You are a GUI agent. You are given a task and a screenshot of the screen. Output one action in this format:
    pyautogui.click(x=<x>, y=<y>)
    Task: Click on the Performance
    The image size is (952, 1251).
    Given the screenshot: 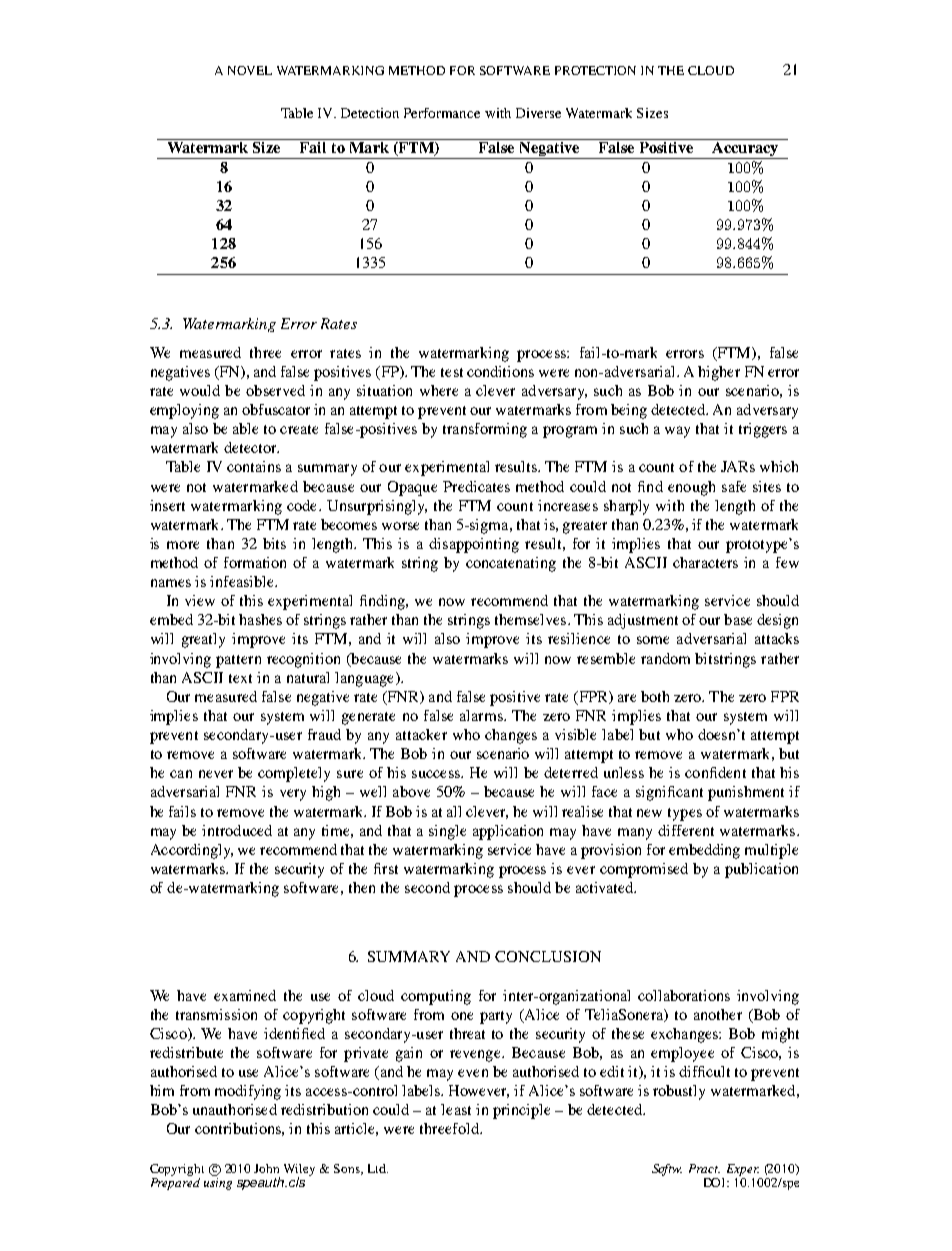 What is the action you would take?
    pyautogui.click(x=442, y=113)
